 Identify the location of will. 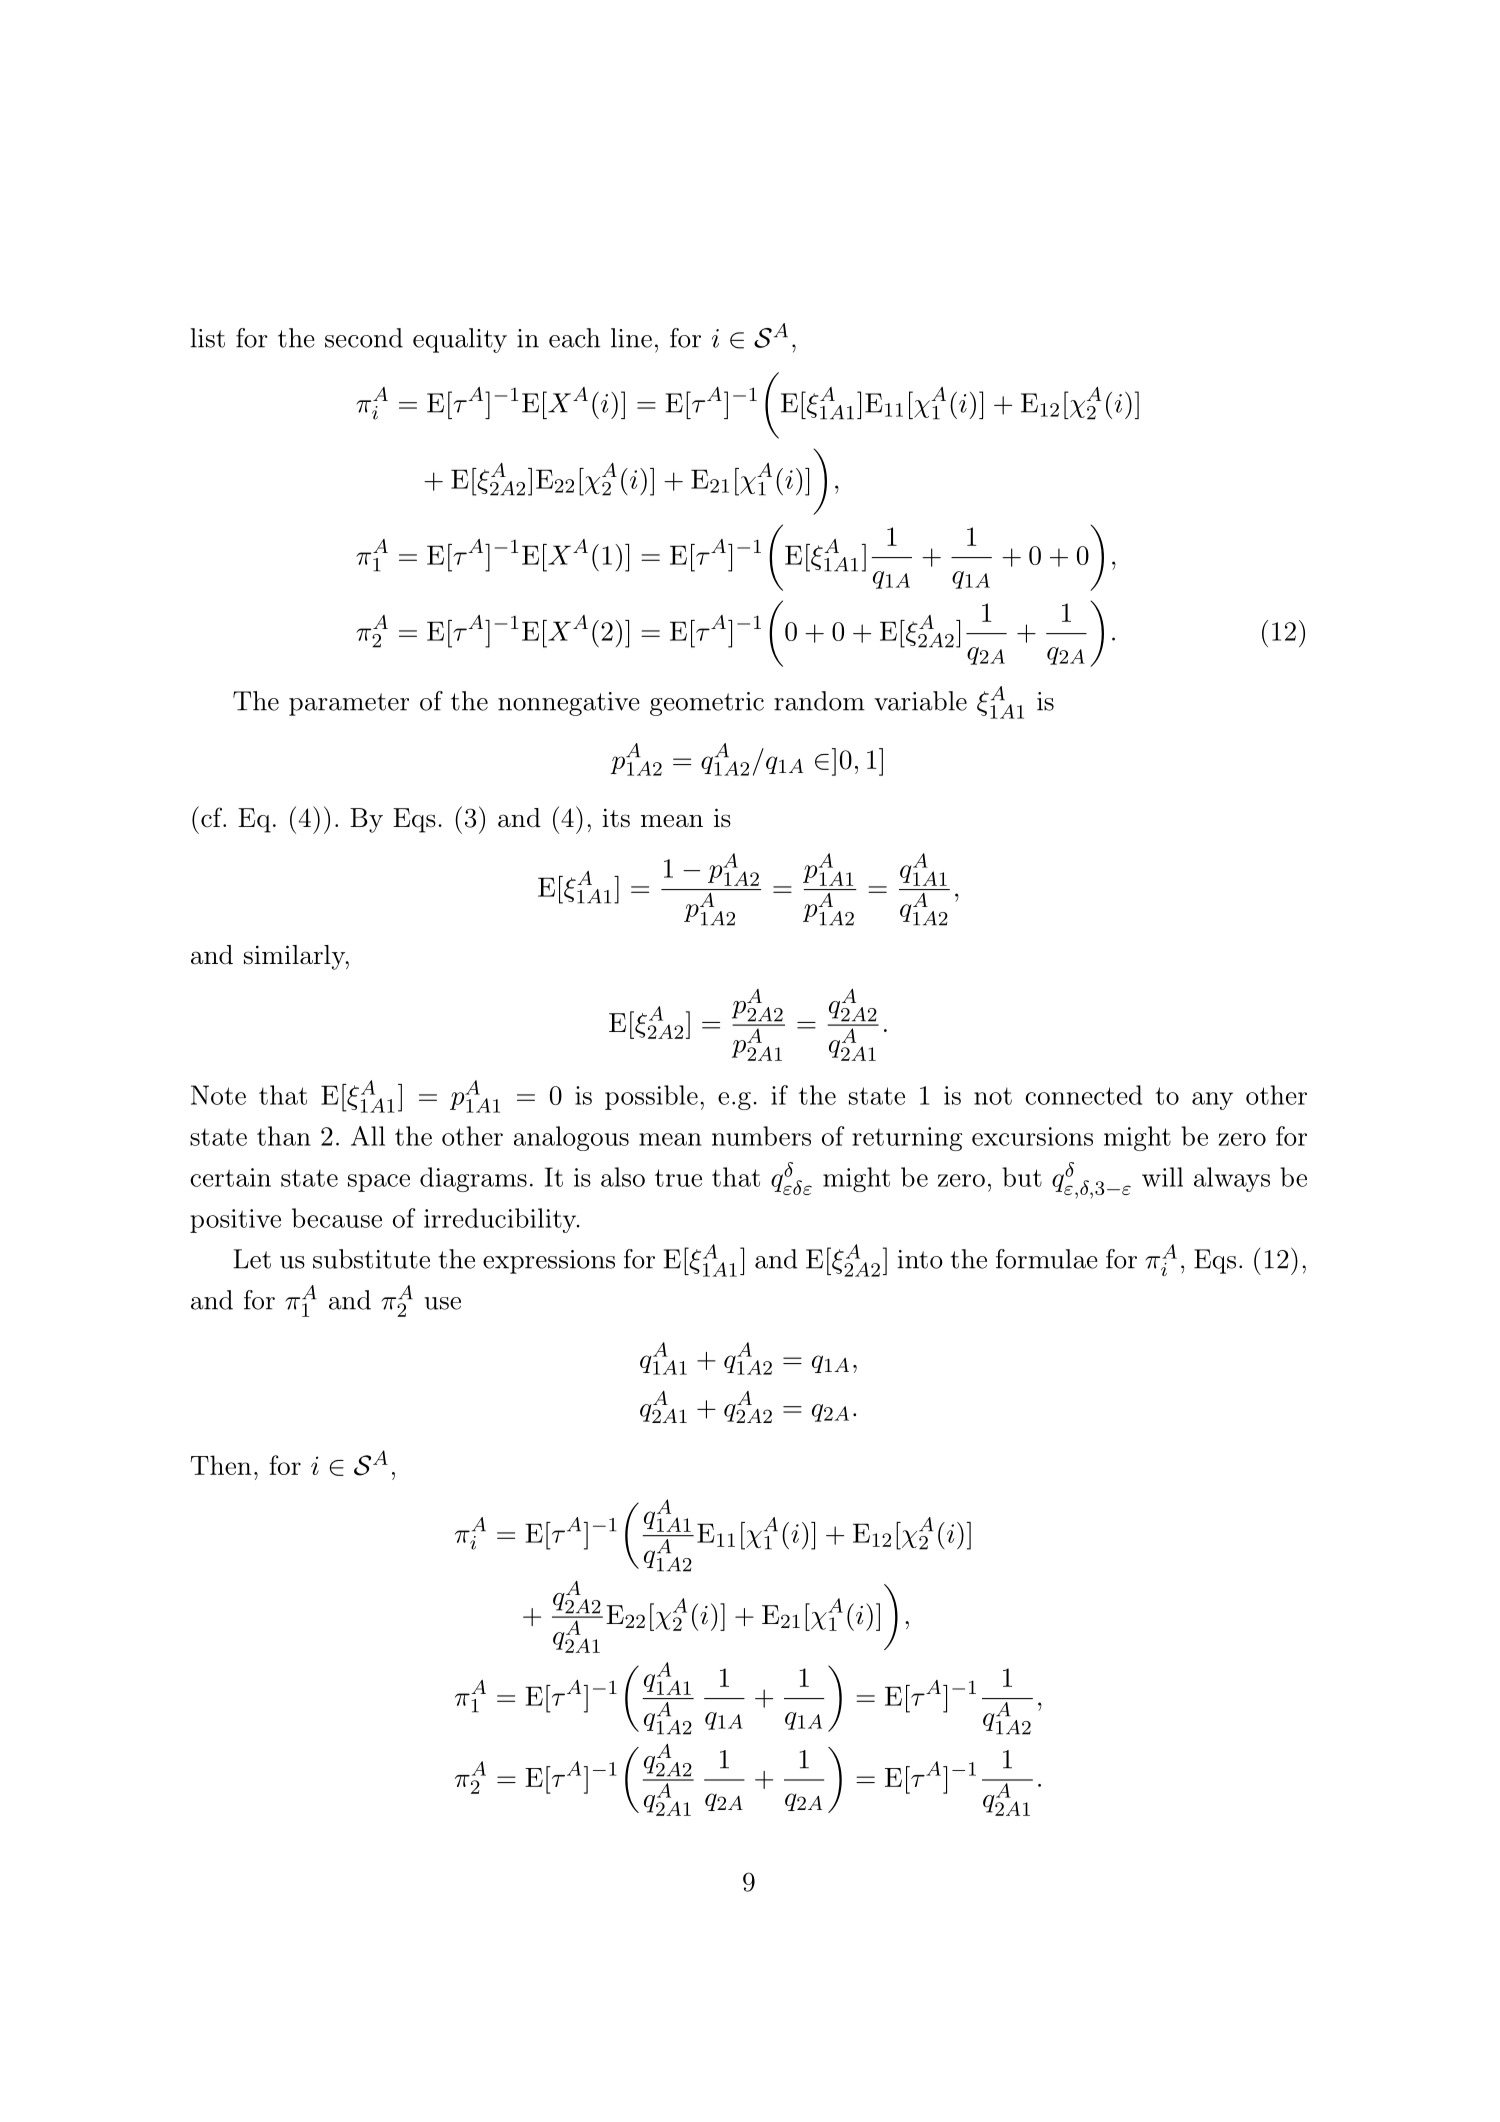
(1162, 1177).
